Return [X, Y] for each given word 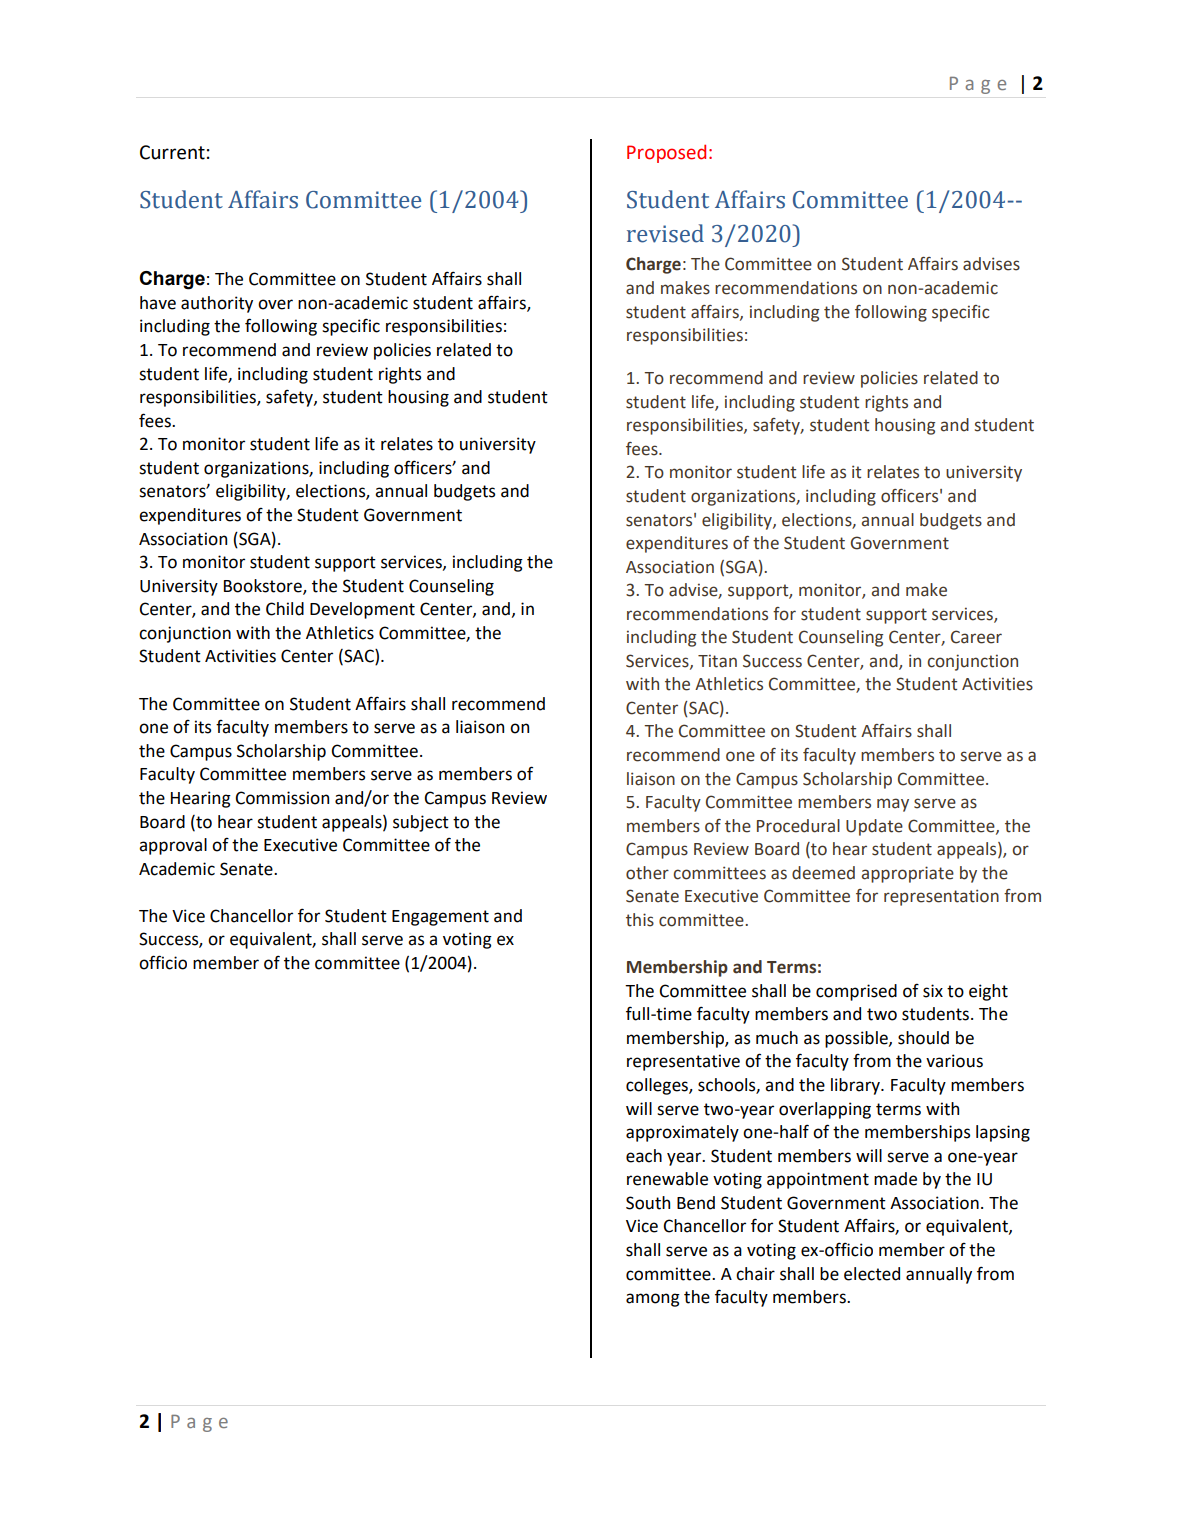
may [893, 805]
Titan [717, 661]
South [648, 1203]
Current [172, 152]
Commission [282, 798]
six [933, 991]
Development [362, 610]
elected [872, 1274]
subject [421, 823]
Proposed [666, 153]
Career [976, 637]
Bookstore [264, 586]
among [653, 1300]
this [640, 920]
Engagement [440, 918]
